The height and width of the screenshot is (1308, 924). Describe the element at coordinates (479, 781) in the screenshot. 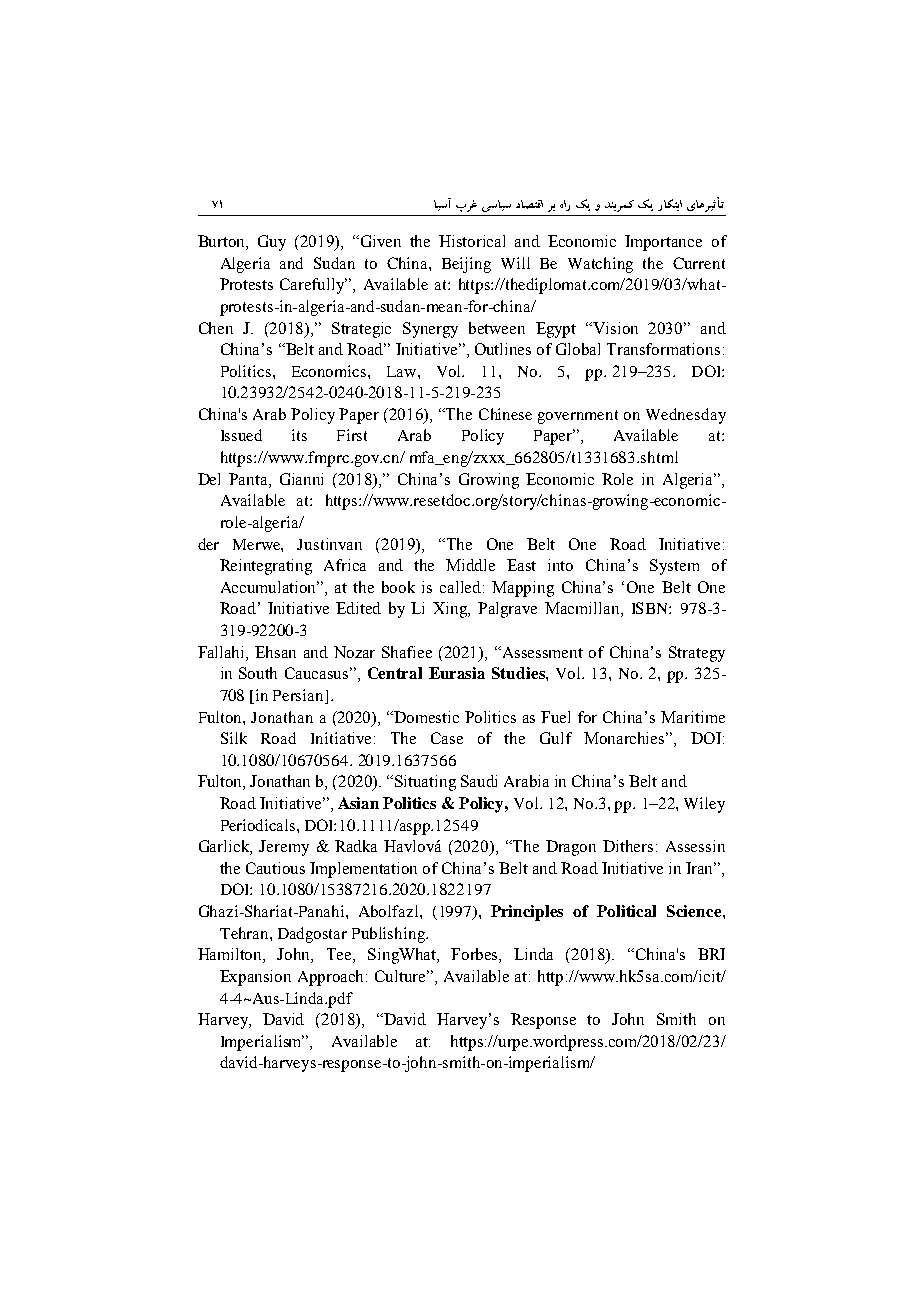

I see `Saudi` at that location.
